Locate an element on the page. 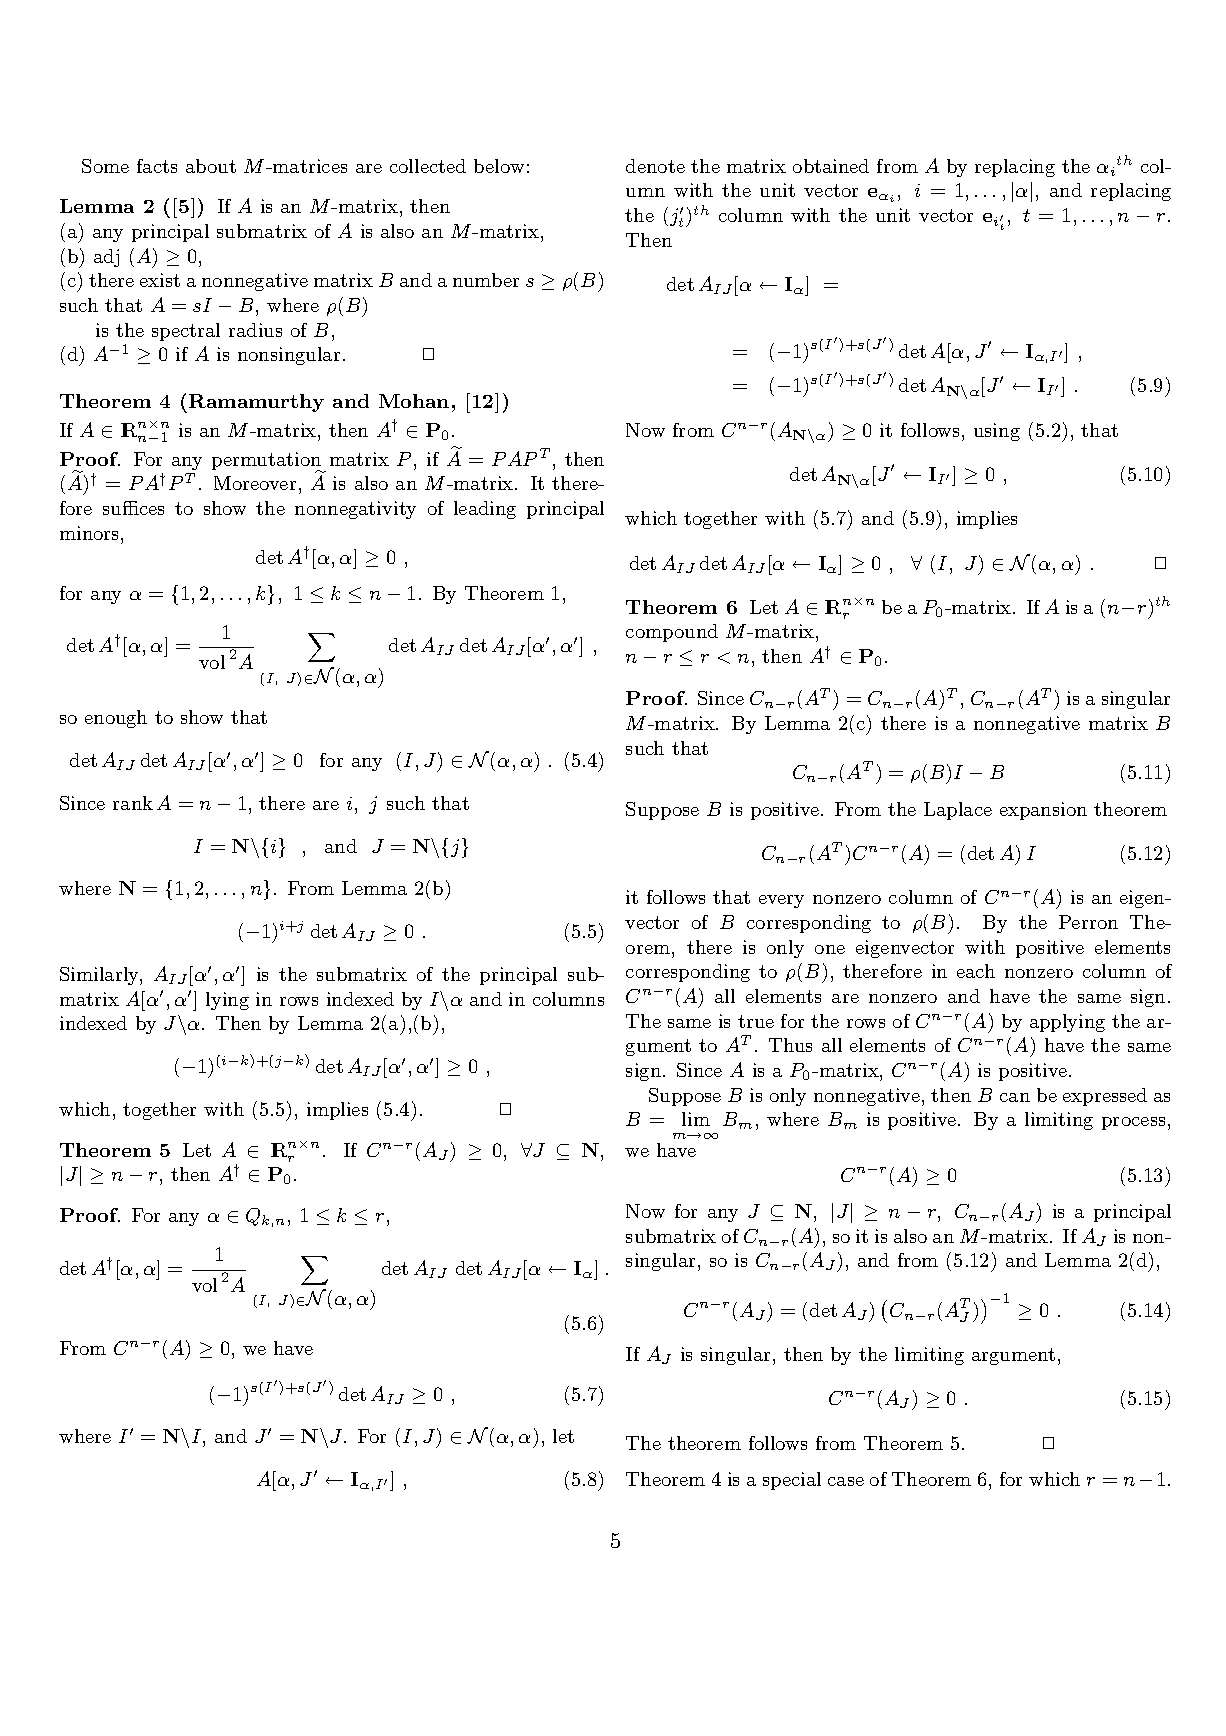 This image has height=1736, width=1226. expansion is located at coordinates (1043, 811).
